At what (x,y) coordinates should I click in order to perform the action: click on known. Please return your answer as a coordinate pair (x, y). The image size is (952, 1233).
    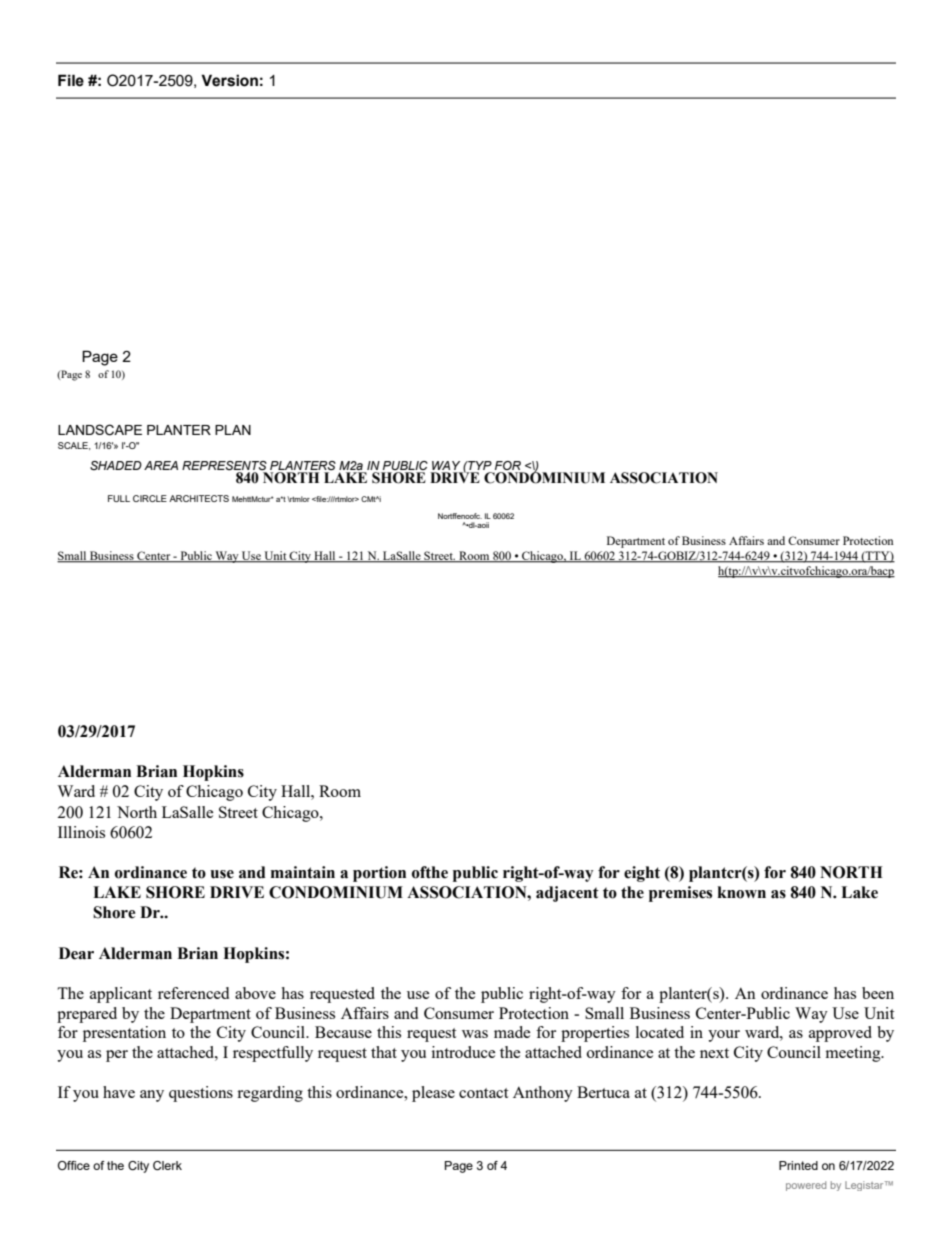
    Looking at the image, I should click on (741, 892).
